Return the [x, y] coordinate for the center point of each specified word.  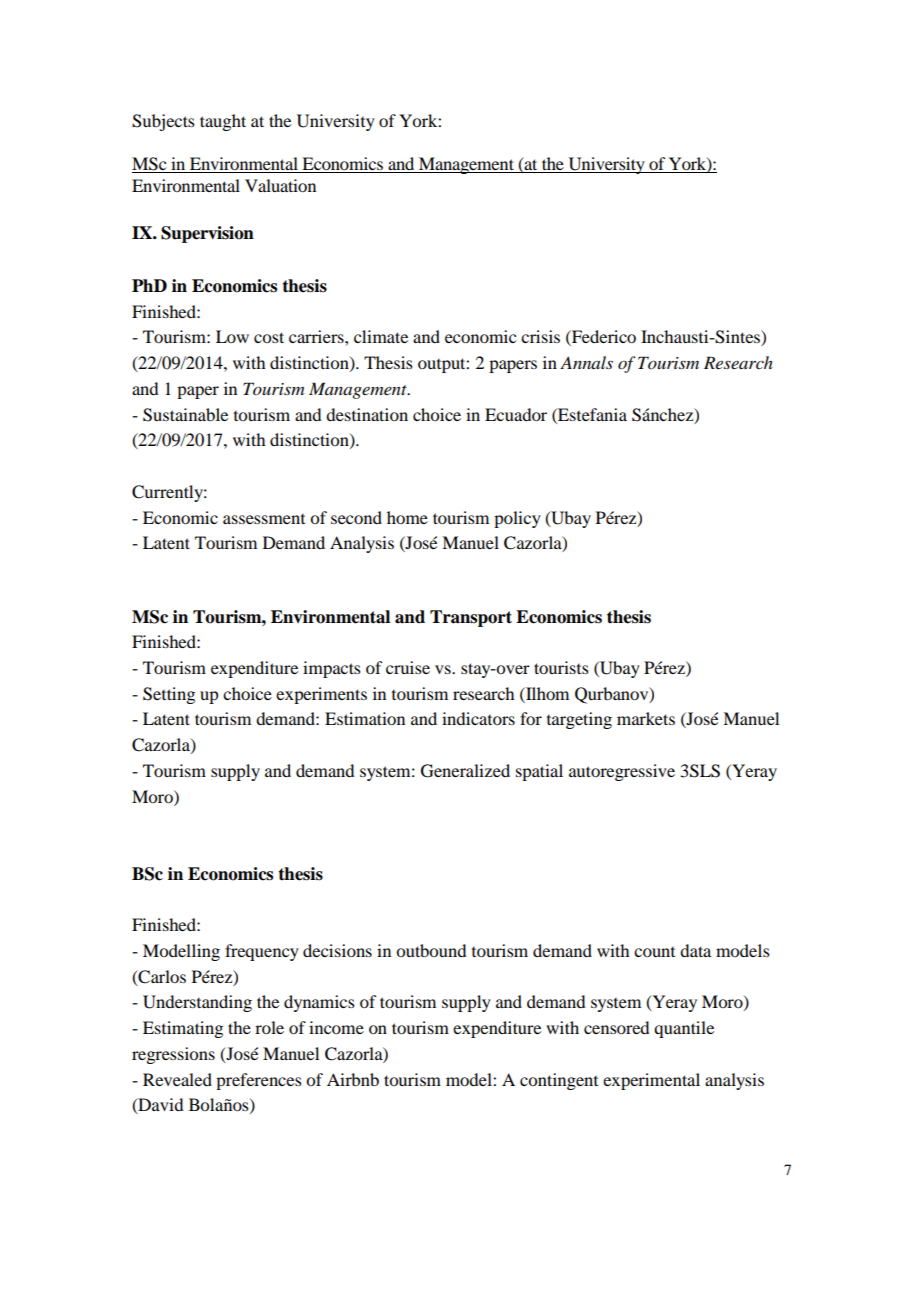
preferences [259, 1081]
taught [223, 122]
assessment [264, 519]
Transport [471, 618]
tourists [561, 667]
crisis [540, 336]
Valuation [280, 185]
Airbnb [353, 1079]
